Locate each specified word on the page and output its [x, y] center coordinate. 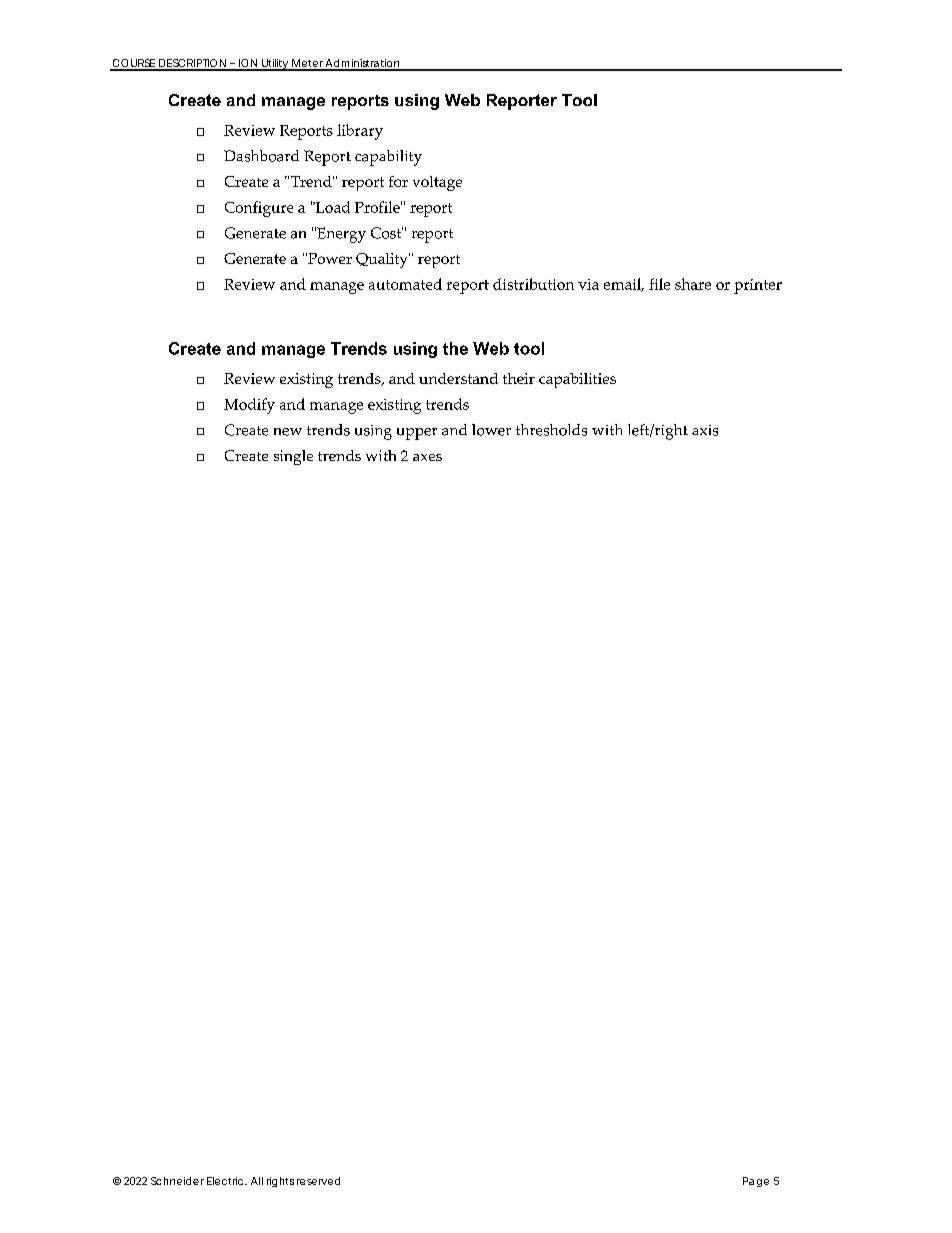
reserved [318, 1181]
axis [705, 430]
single [293, 457]
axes [427, 457]
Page [756, 1182]
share [693, 284]
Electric [226, 1181]
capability [388, 158]
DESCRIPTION [192, 64]
